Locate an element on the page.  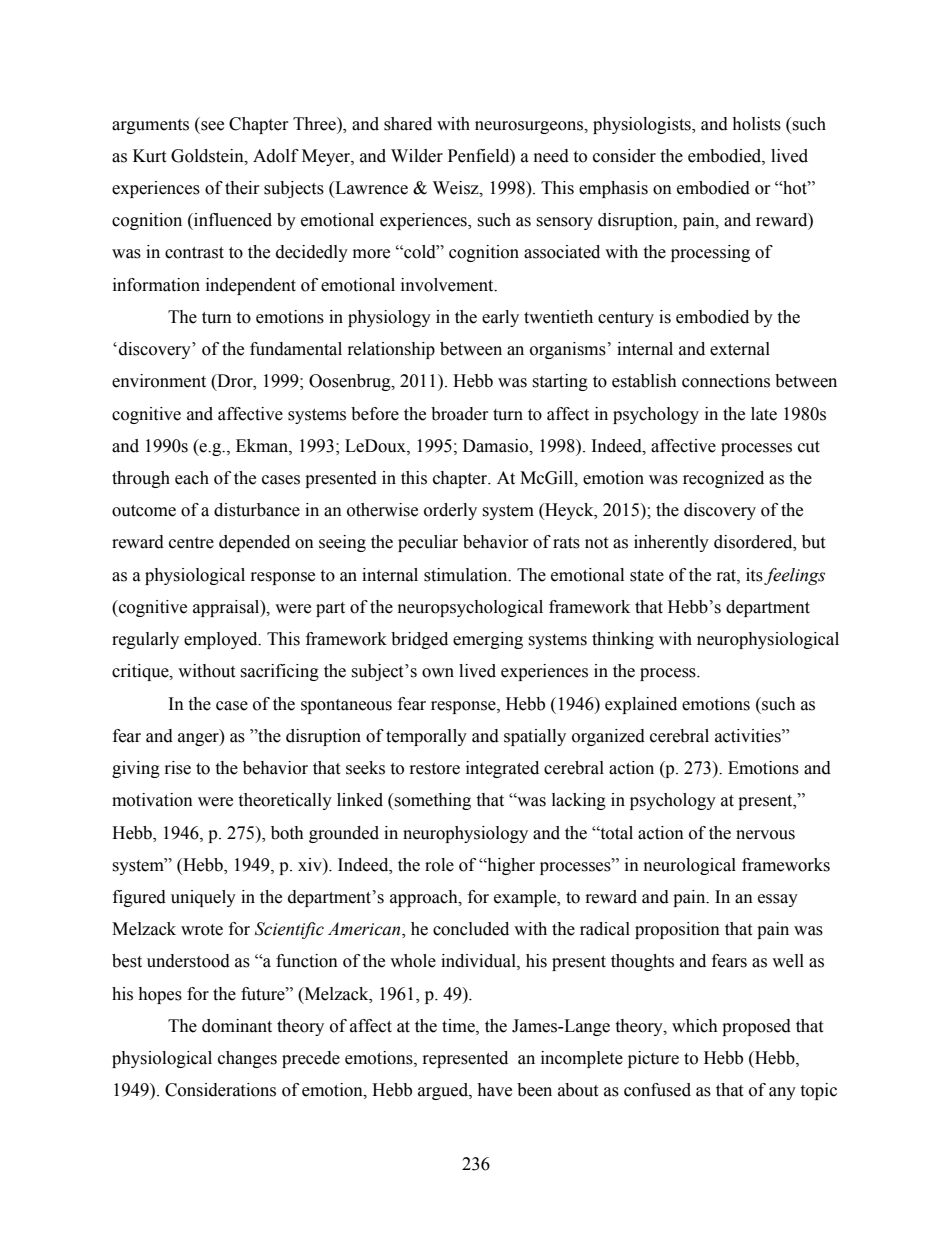
have is located at coordinates (494, 1090).
